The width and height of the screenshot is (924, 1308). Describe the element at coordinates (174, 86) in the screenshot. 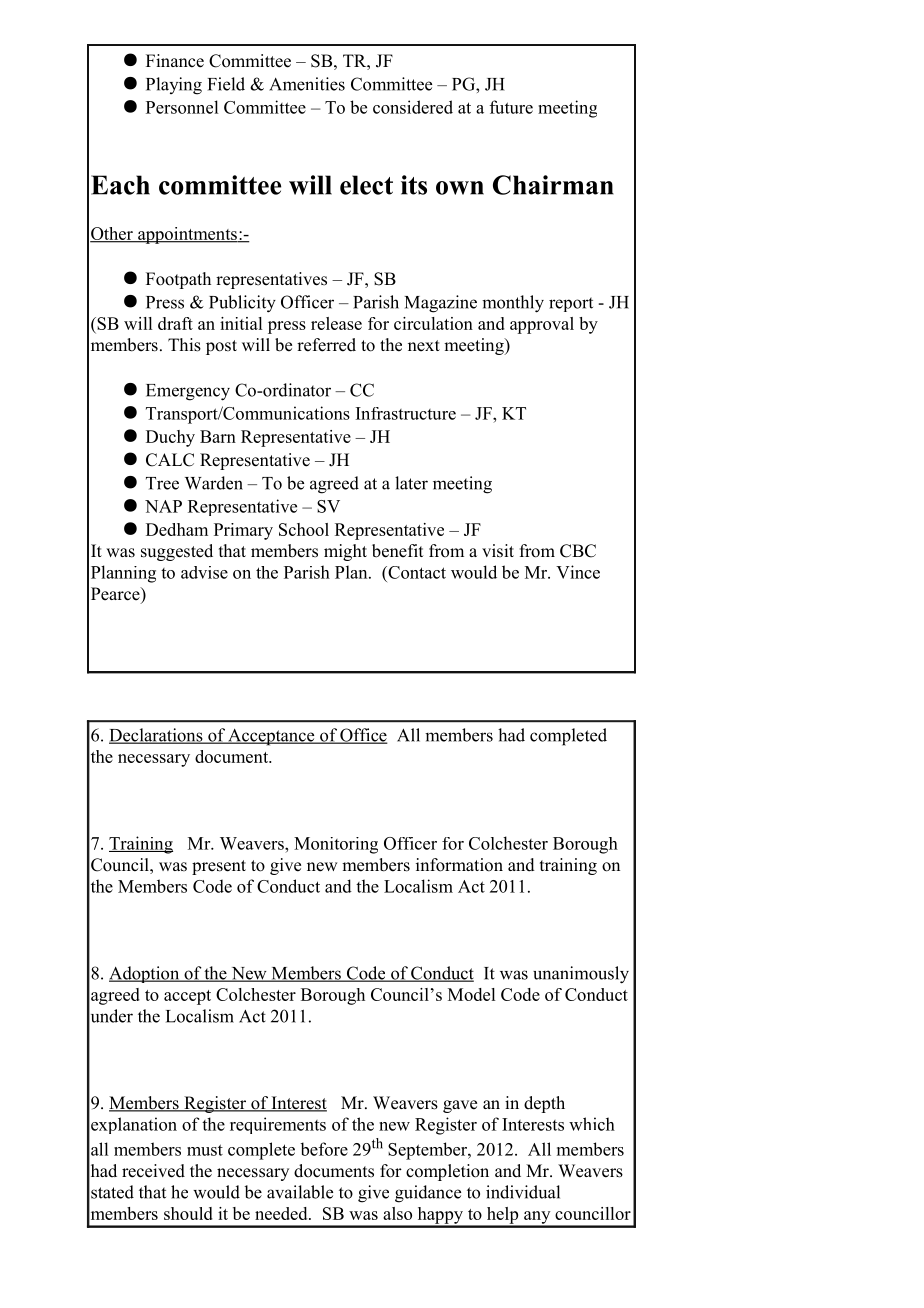

I see `Playing` at that location.
